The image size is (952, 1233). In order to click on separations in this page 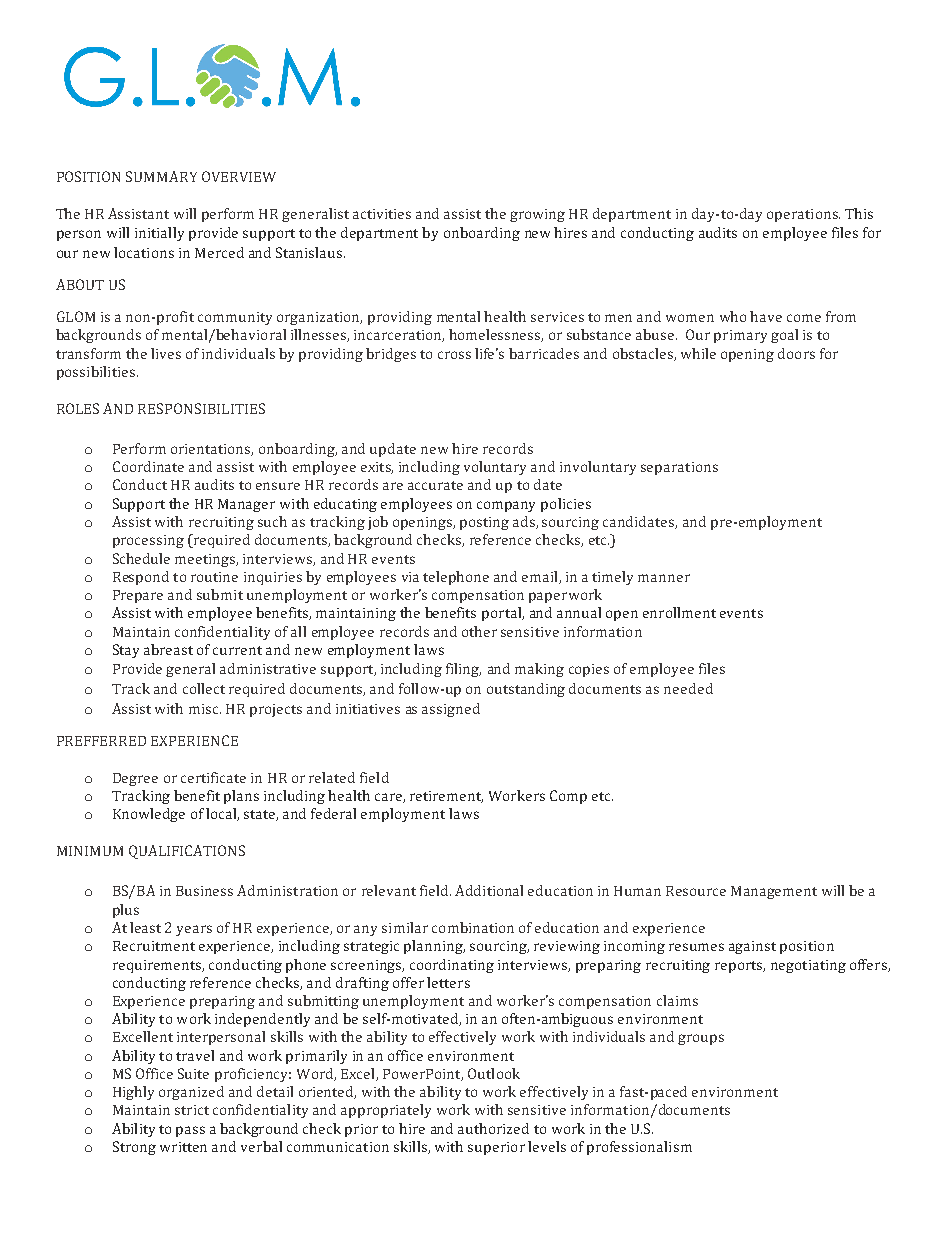, I will do `click(679, 468)`.
